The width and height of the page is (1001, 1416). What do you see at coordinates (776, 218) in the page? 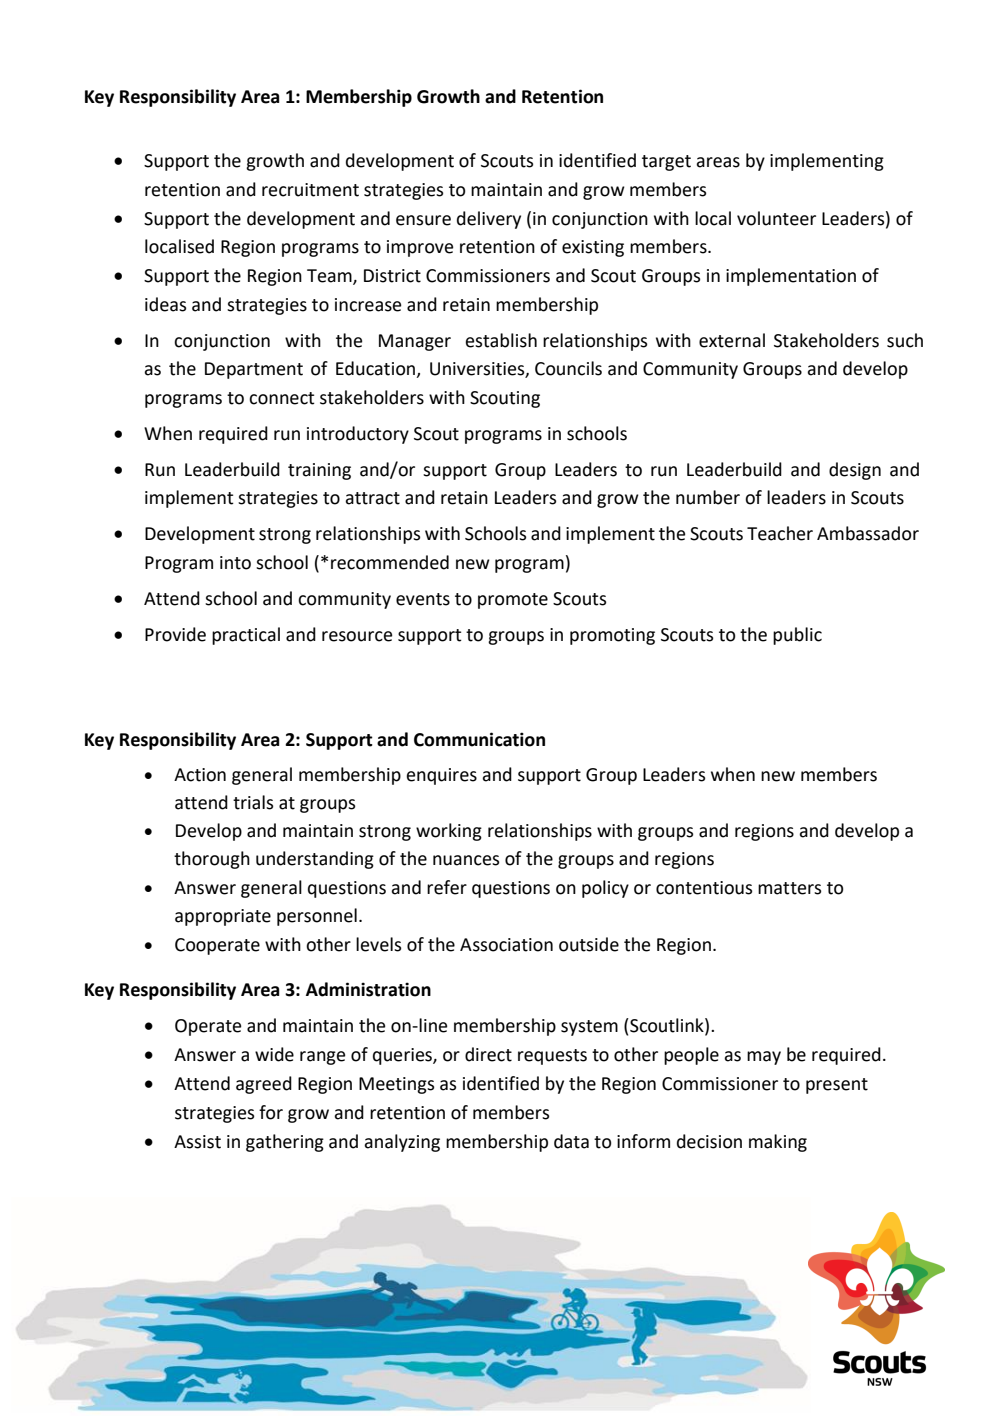
I see `volunteer` at bounding box center [776, 218].
